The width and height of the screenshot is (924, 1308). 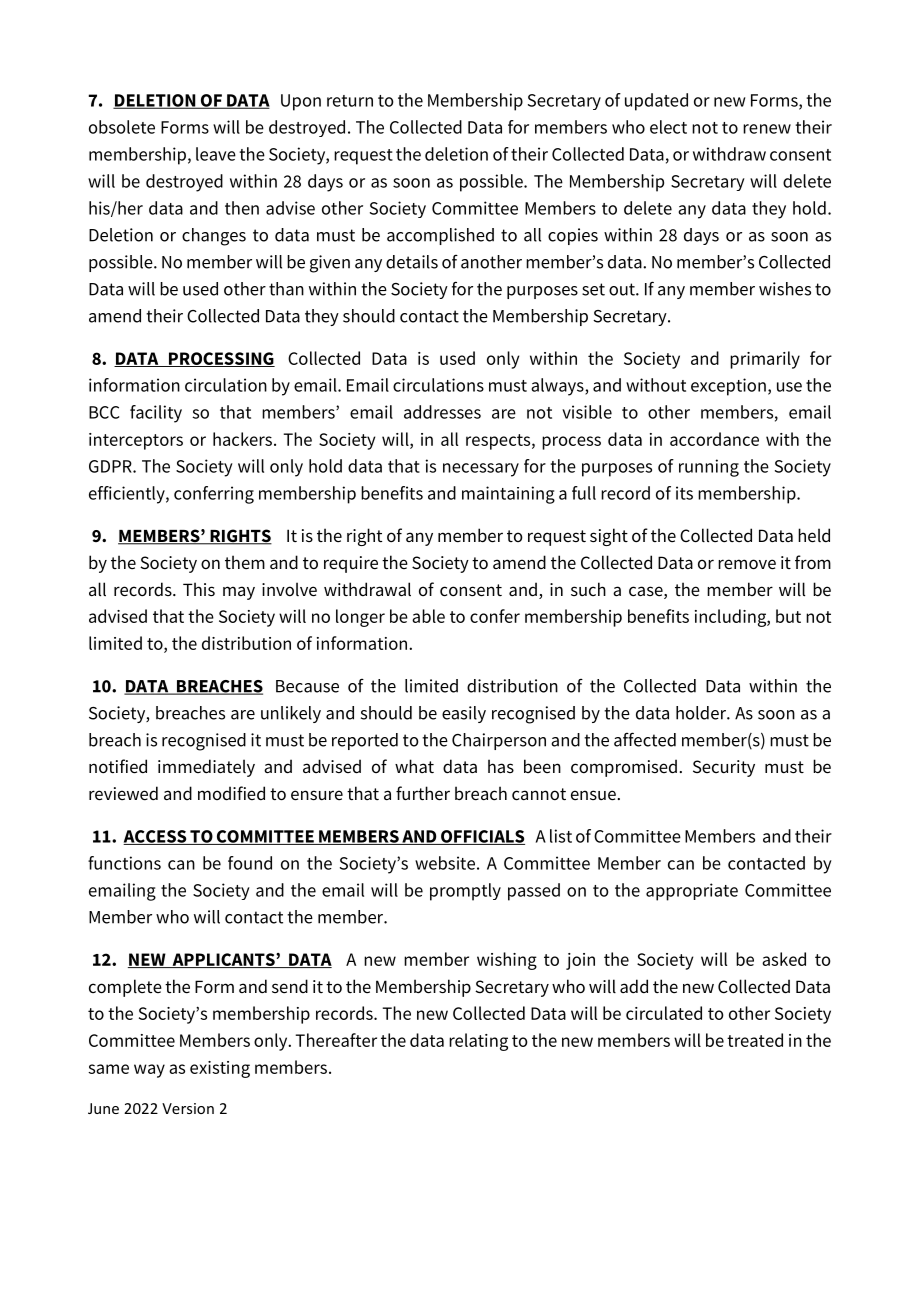 I want to click on easily, so click(x=464, y=714).
